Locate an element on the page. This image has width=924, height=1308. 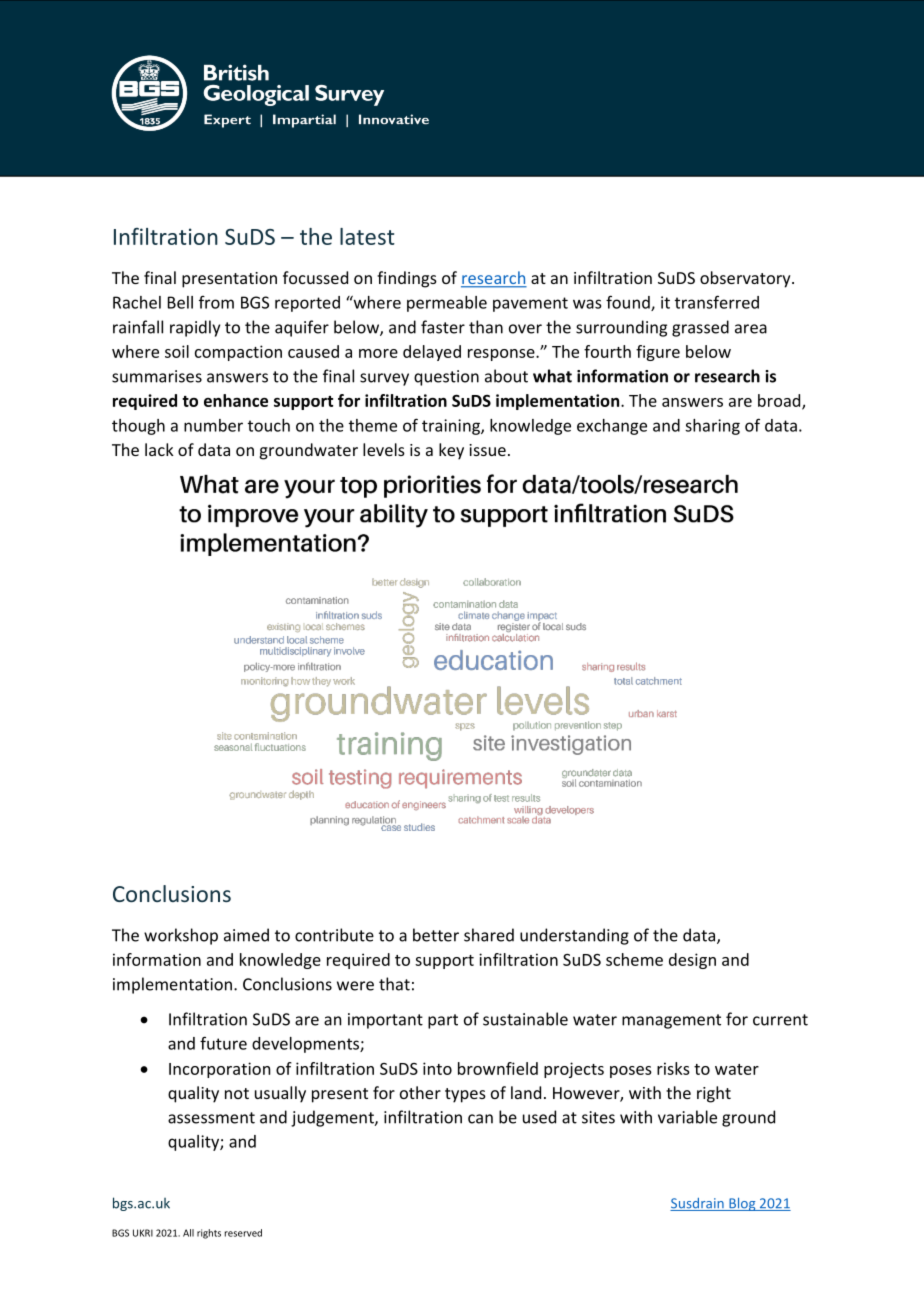
observatory is located at coordinates (746, 279).
